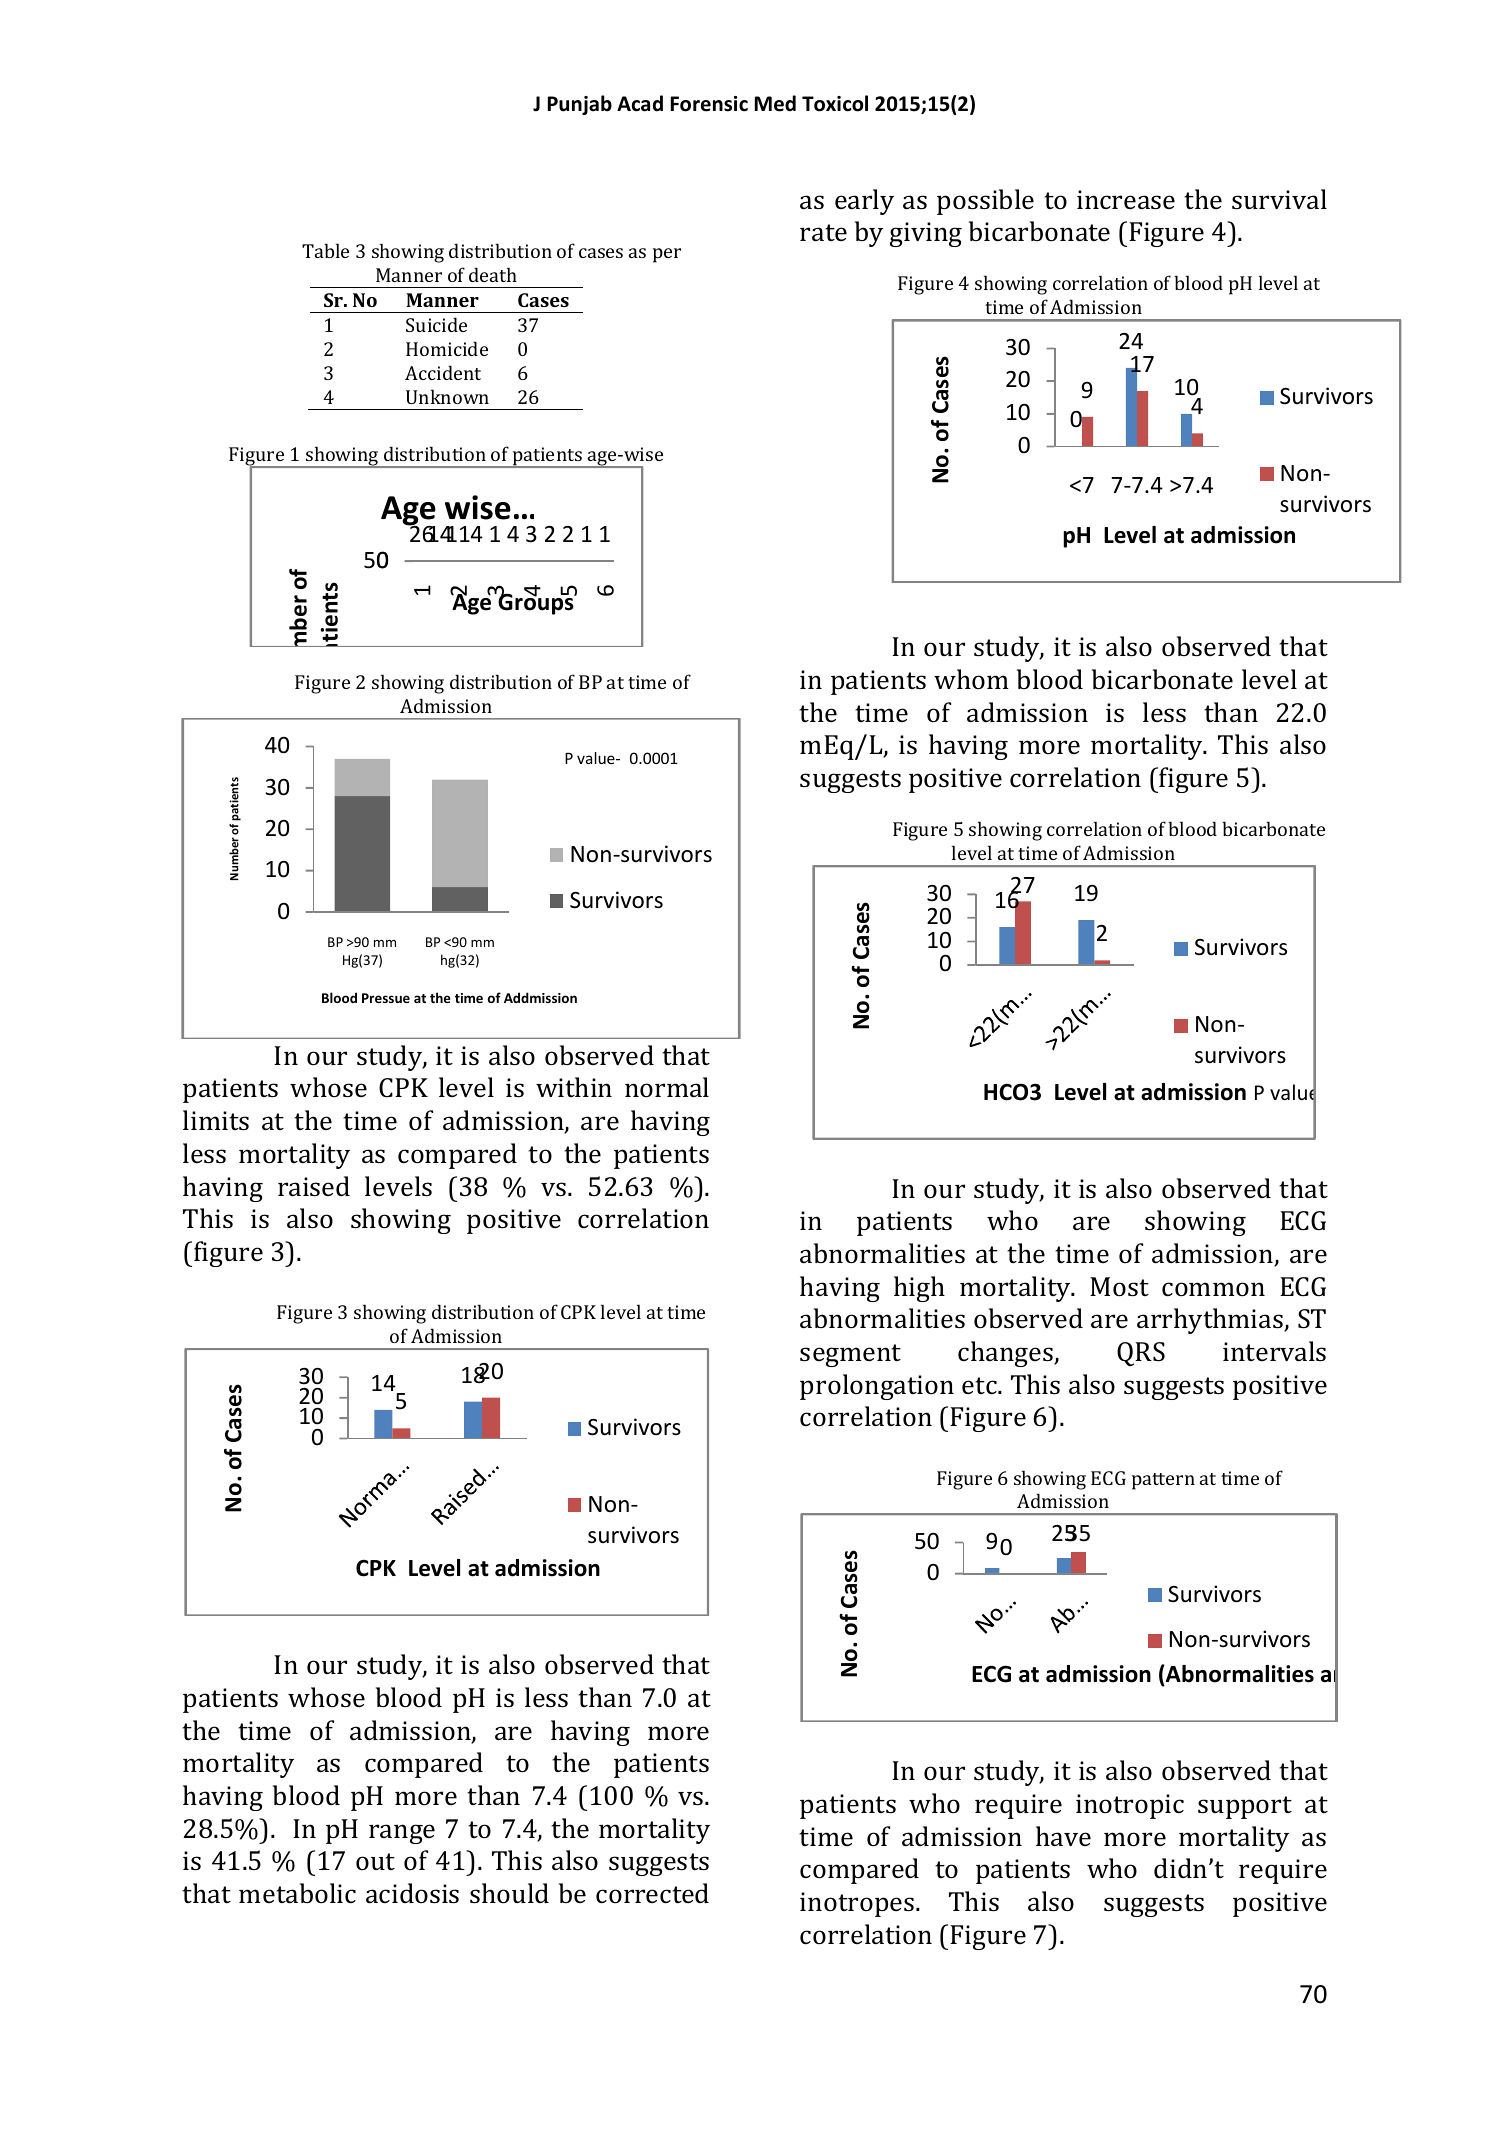 Image resolution: width=1510 pixels, height=2135 pixels. I want to click on segment, so click(850, 1355).
